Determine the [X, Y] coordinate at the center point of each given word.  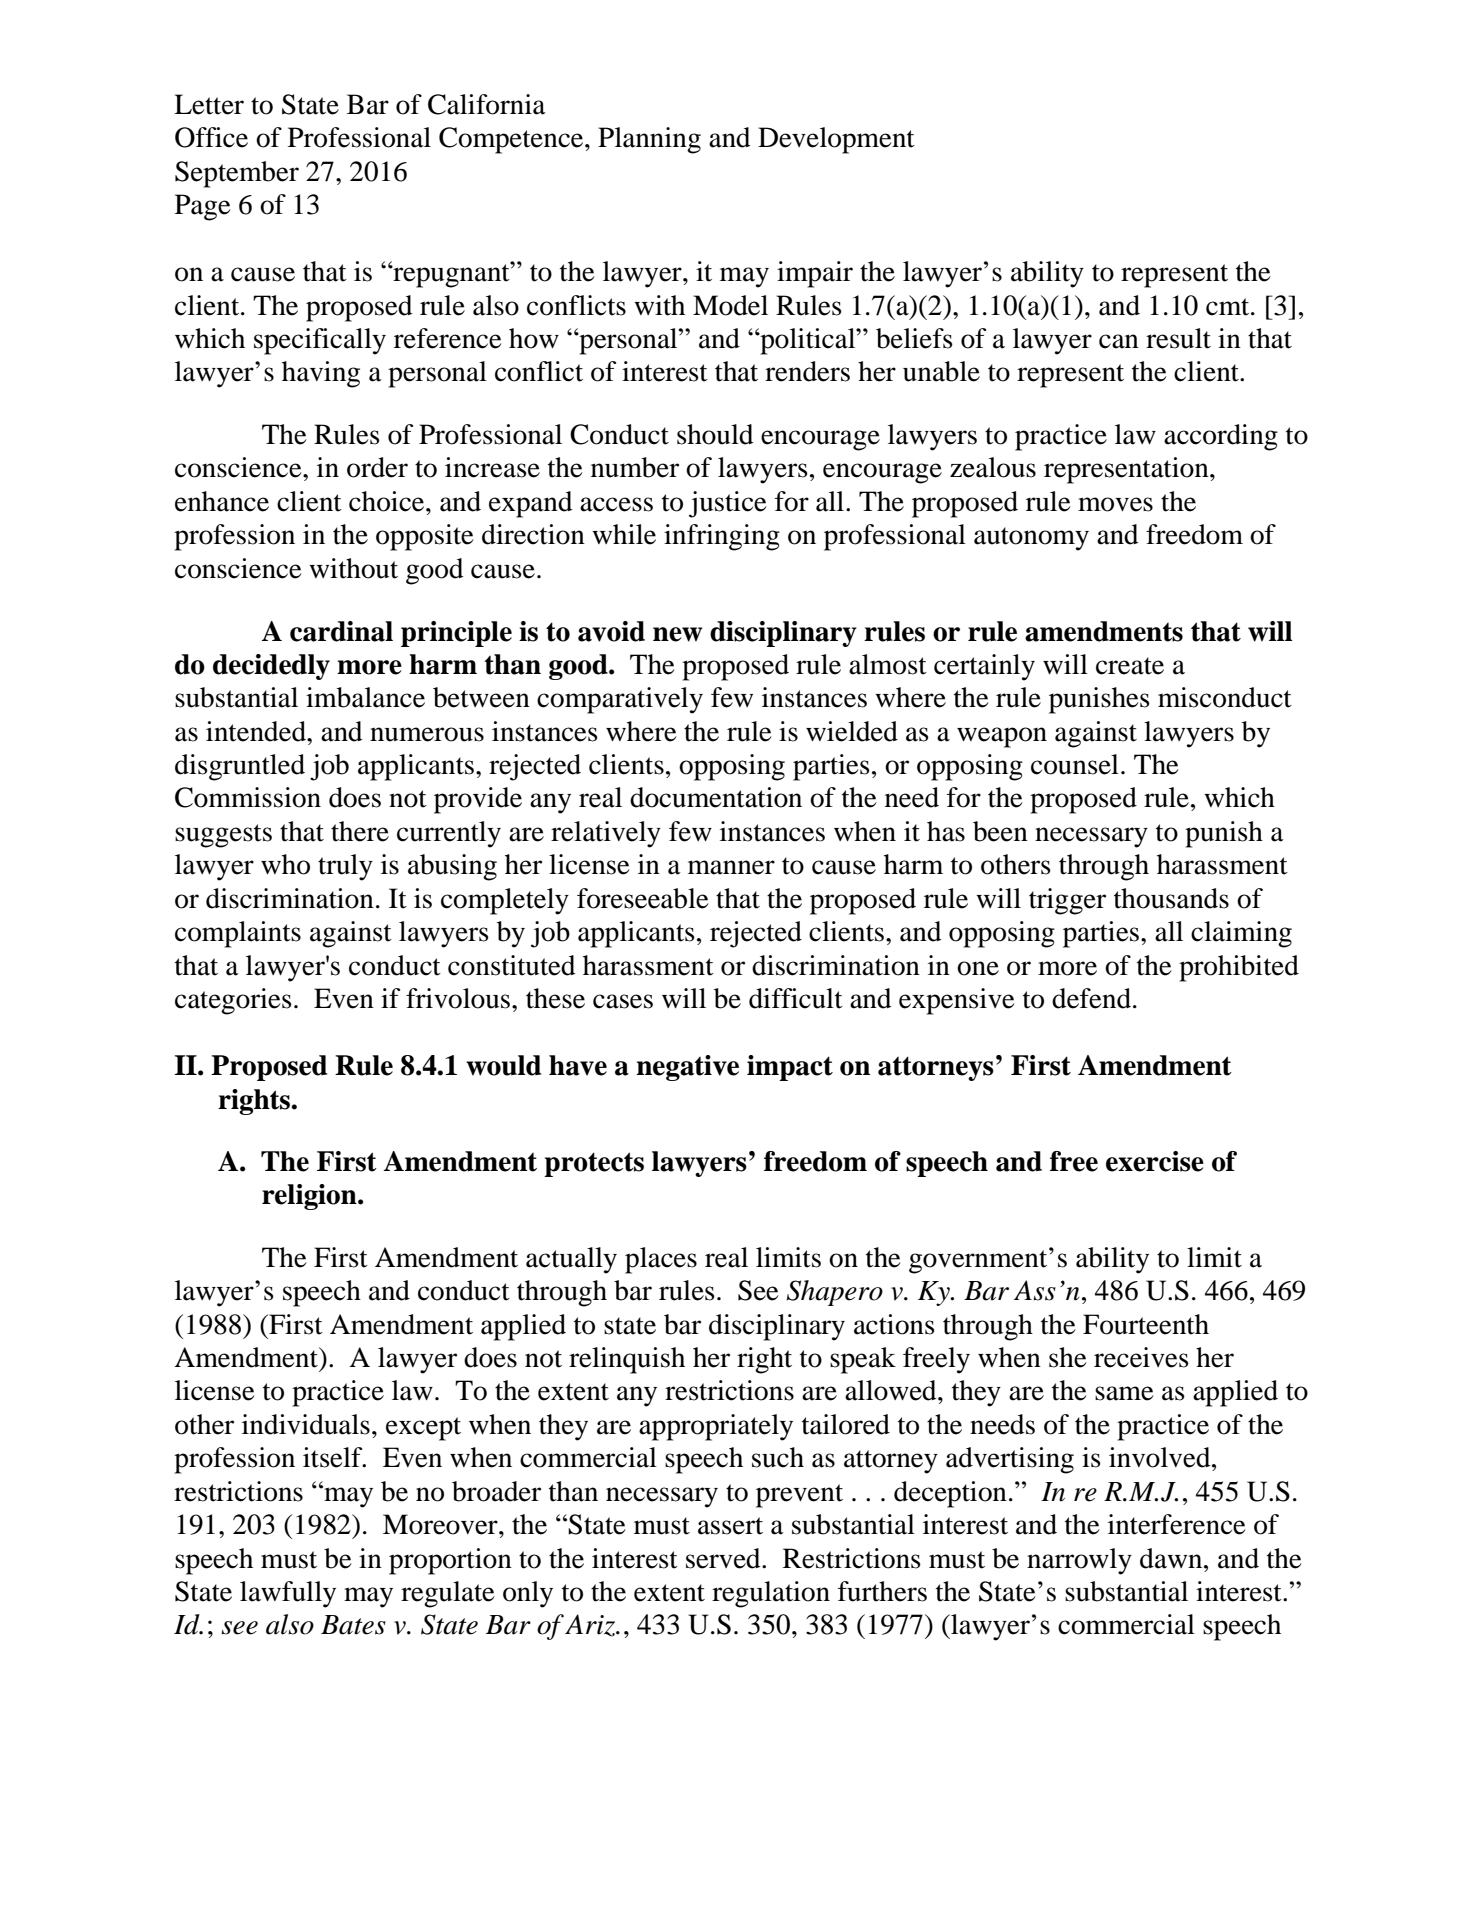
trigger [1067, 901]
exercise [1155, 1161]
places [661, 1260]
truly [345, 867]
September [237, 174]
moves [1115, 504]
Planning [649, 140]
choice [388, 501]
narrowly [1079, 1561]
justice [728, 504]
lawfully [288, 1594]
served [724, 1558]
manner [731, 867]
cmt [1229, 307]
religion [310, 1197]
